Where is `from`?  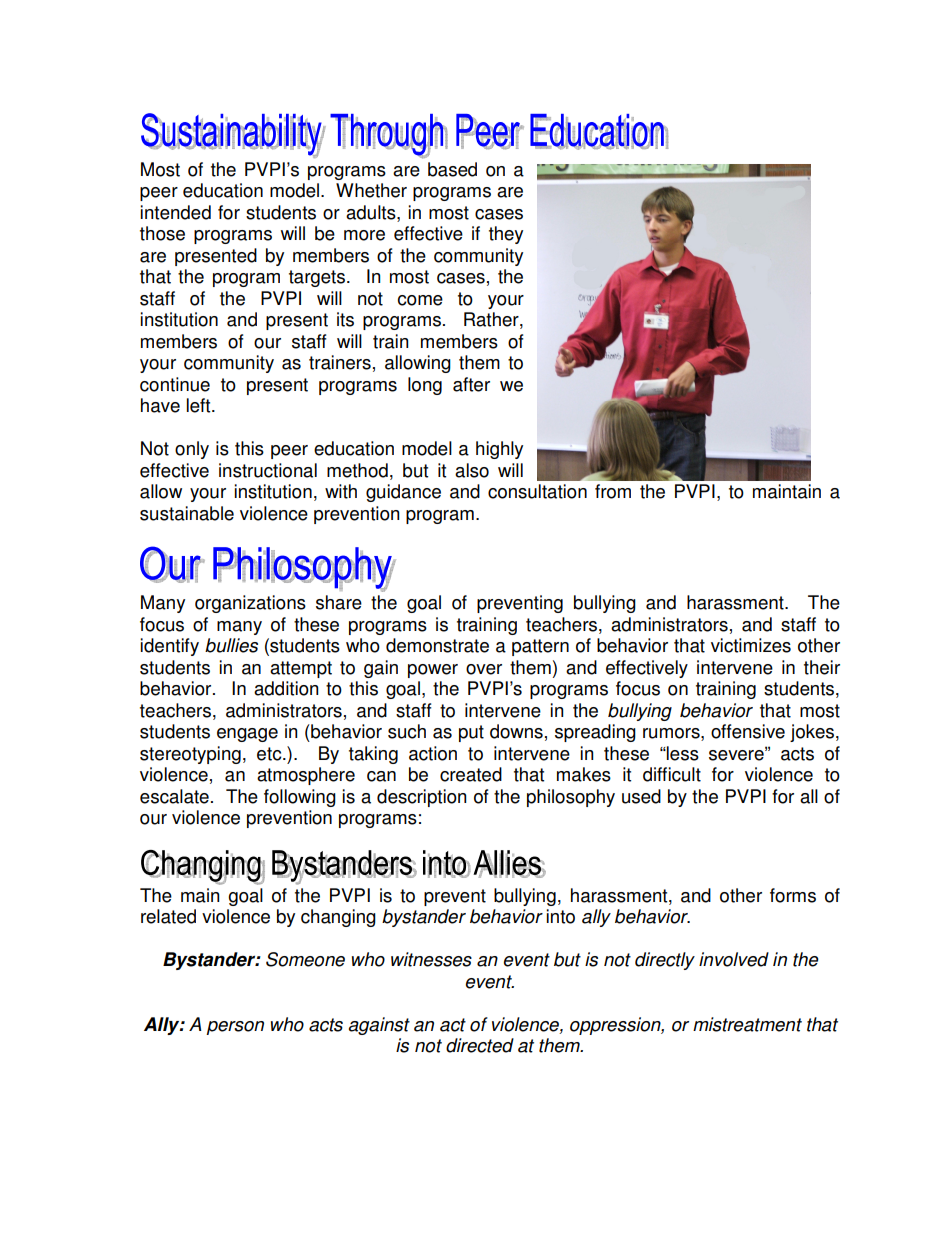
from is located at coordinates (613, 491).
